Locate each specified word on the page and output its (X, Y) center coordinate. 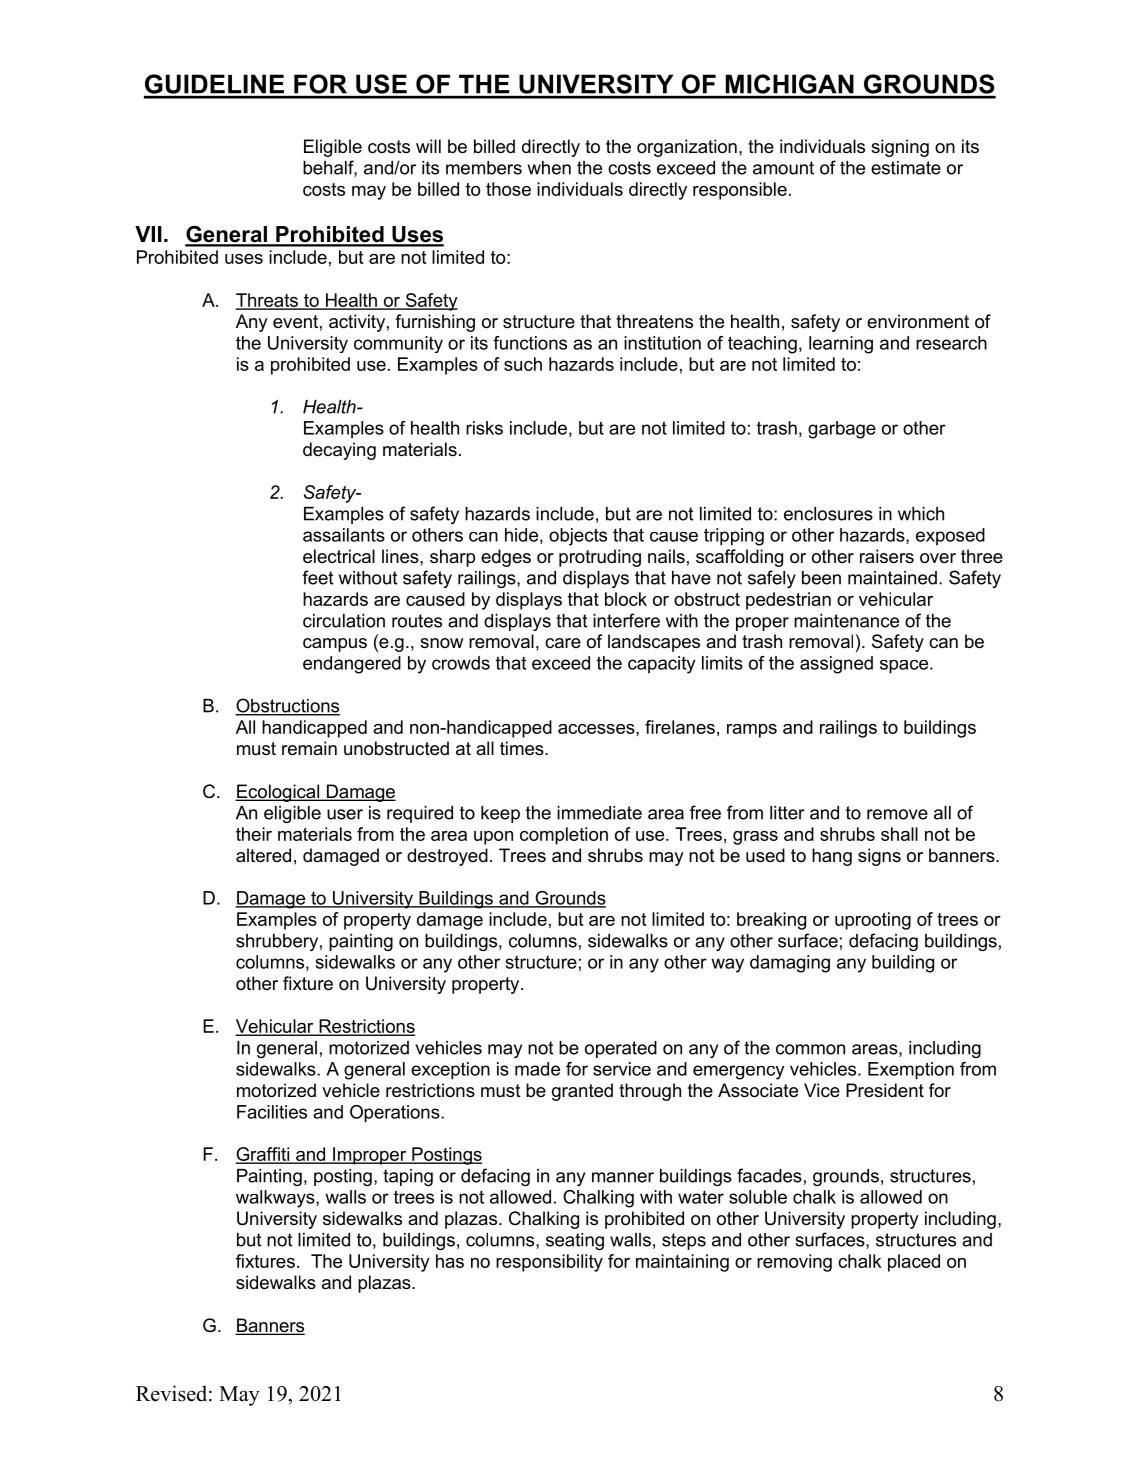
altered (263, 855)
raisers (887, 556)
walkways (276, 1199)
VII (148, 234)
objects (578, 537)
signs (879, 857)
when (549, 168)
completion (564, 836)
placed (914, 1263)
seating (575, 1241)
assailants (344, 535)
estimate (906, 168)
